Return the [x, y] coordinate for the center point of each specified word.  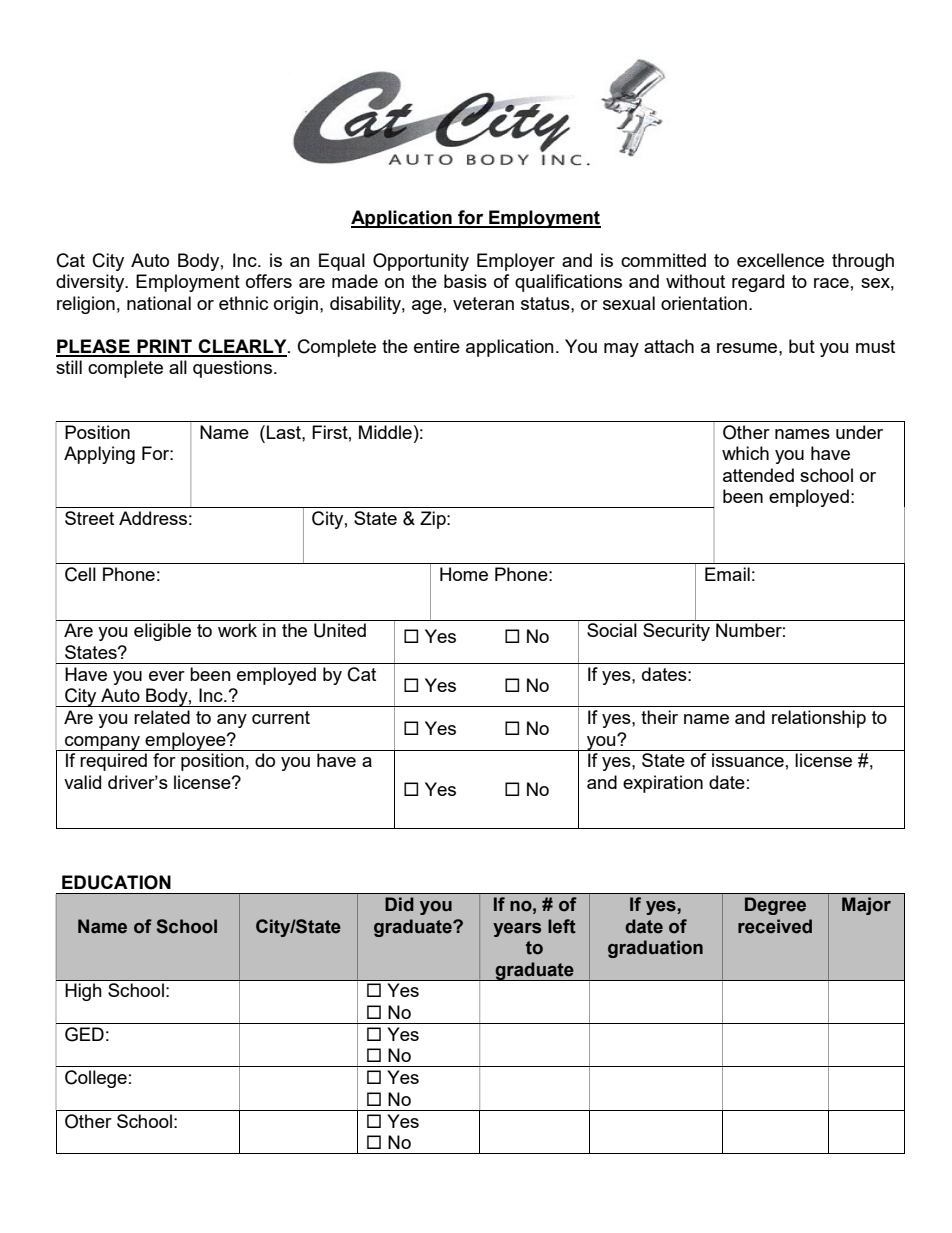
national [159, 303]
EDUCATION [116, 882]
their [659, 717]
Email [727, 574]
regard [758, 283]
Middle [385, 432]
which [745, 453]
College [96, 1079]
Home [464, 574]
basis [465, 281]
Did [399, 904]
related [162, 717]
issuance [748, 760]
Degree [775, 906]
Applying [99, 455]
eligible [162, 632]
